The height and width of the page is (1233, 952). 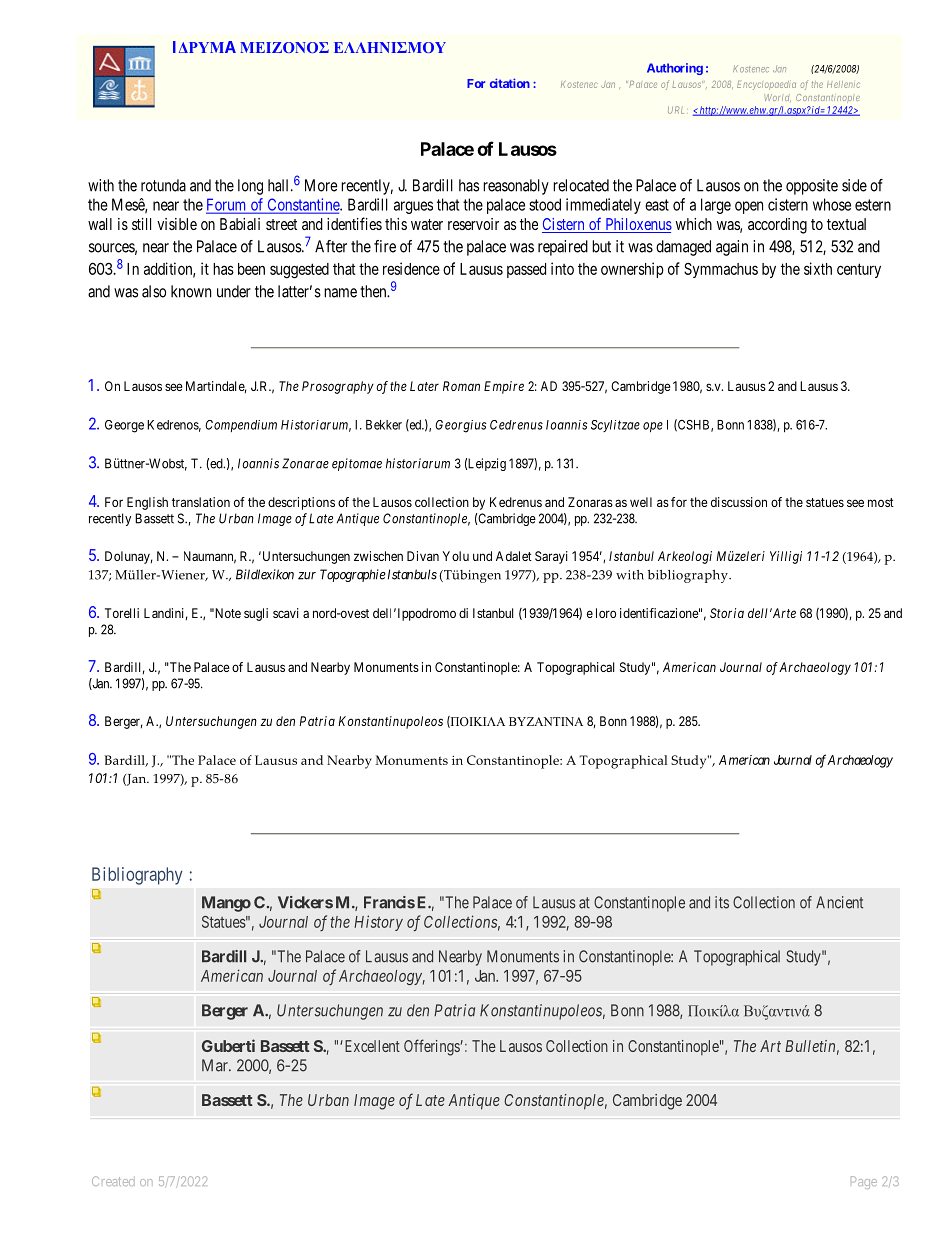 What do you see at coordinates (460, 426) in the page?
I see `Georgius` at bounding box center [460, 426].
